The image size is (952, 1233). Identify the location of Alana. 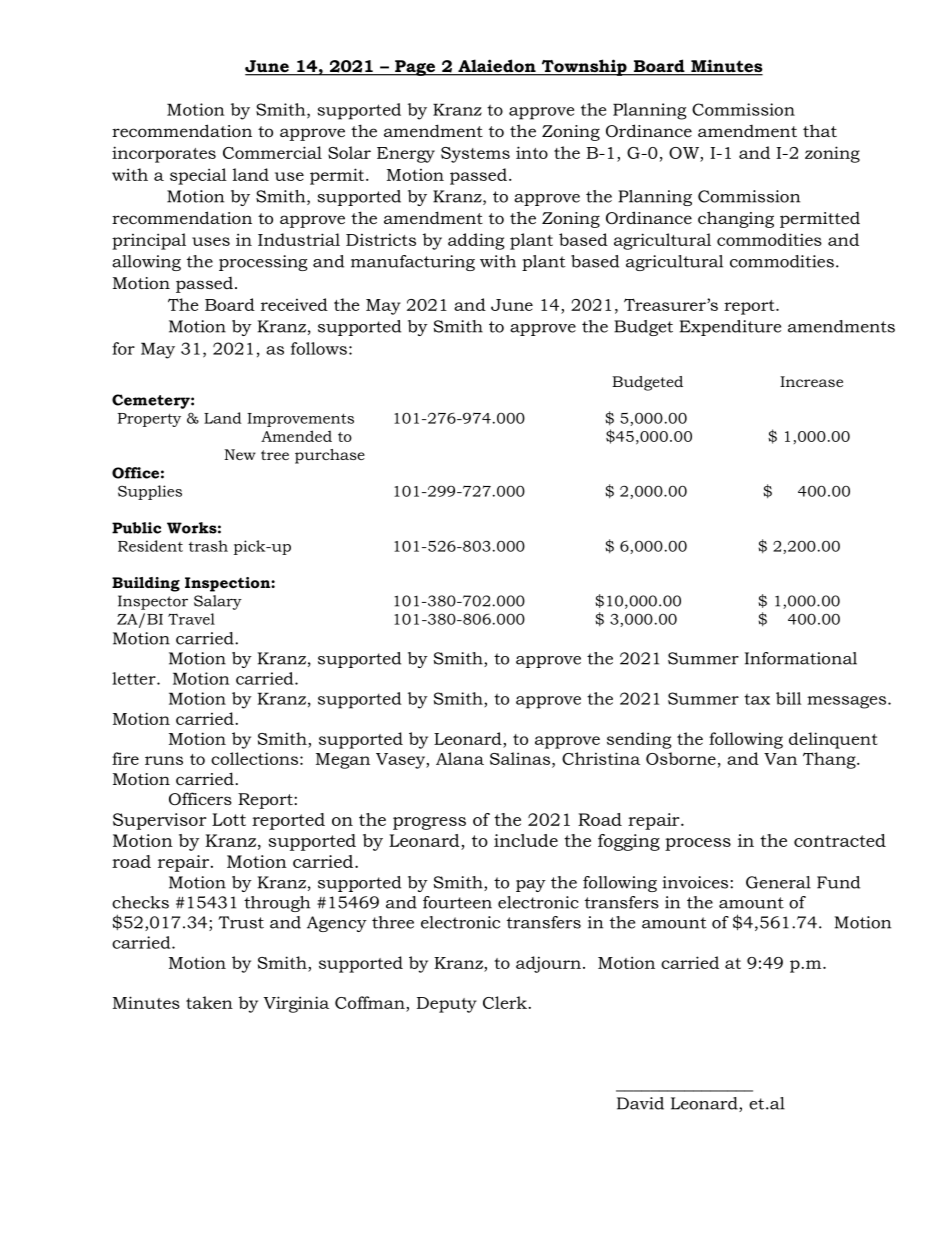
(460, 758).
